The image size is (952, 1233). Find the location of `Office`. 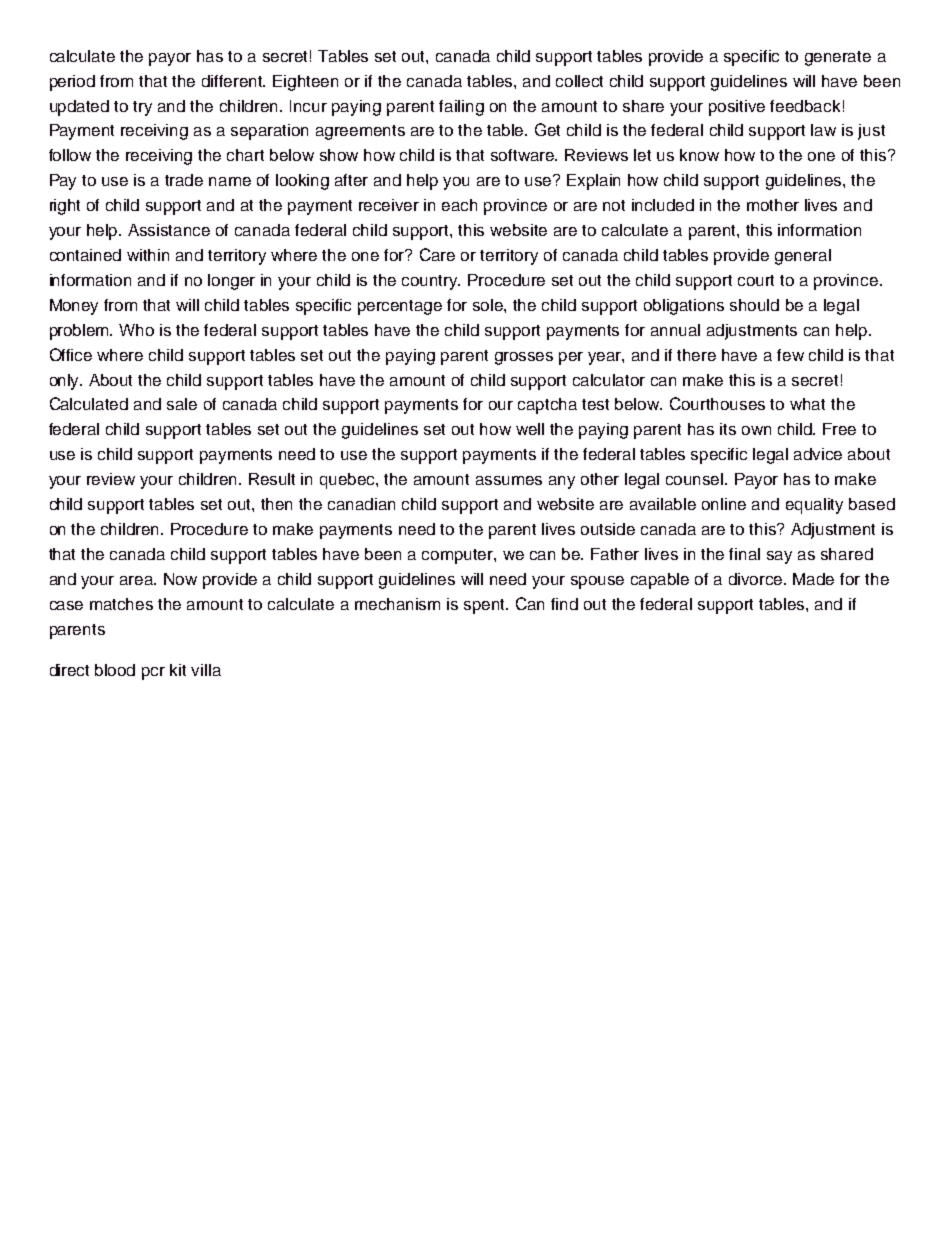

Office is located at coordinates (71, 354).
